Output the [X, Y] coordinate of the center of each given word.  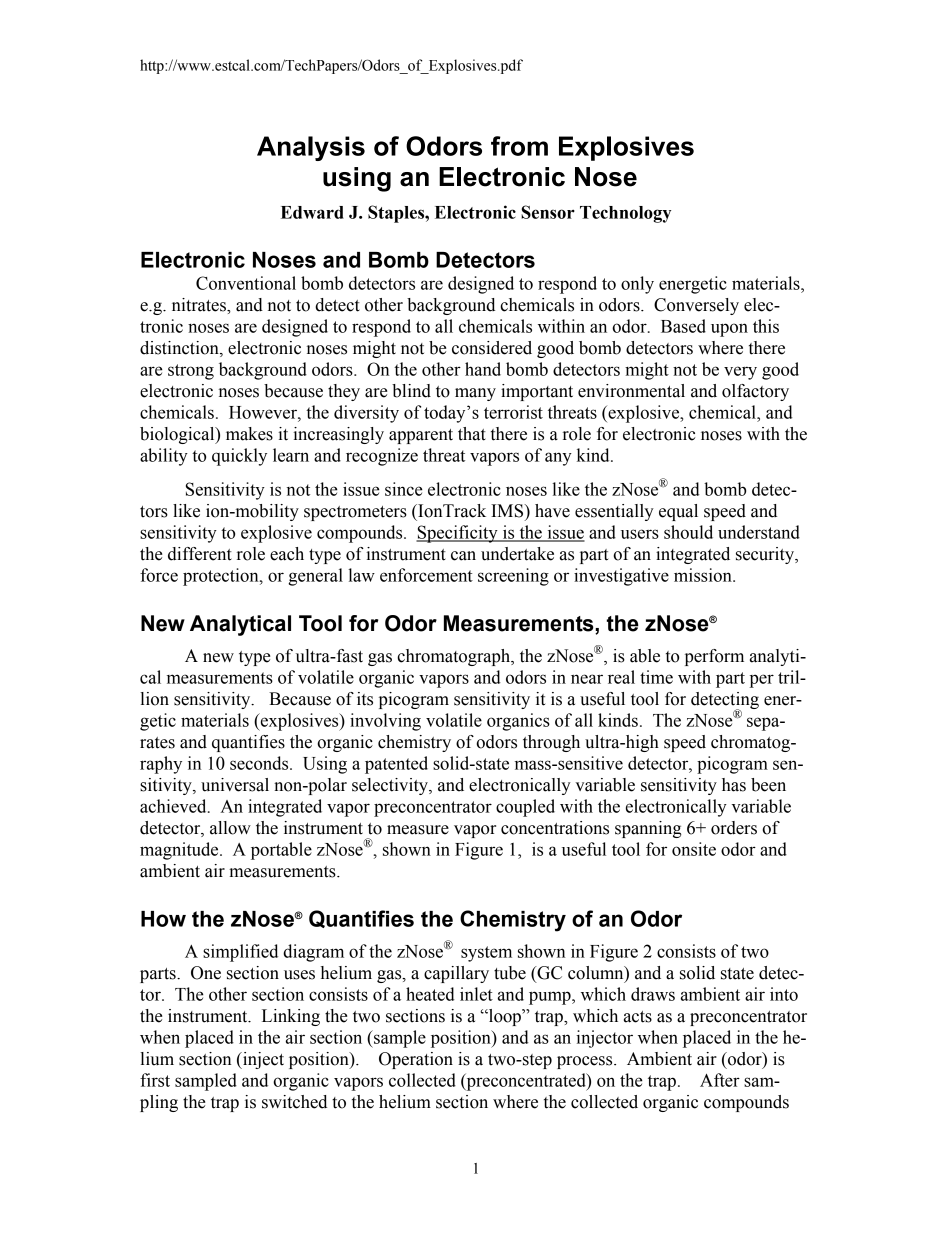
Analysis [311, 148]
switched [294, 1102]
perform [714, 657]
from [519, 146]
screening [513, 577]
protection [222, 577]
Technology [625, 214]
